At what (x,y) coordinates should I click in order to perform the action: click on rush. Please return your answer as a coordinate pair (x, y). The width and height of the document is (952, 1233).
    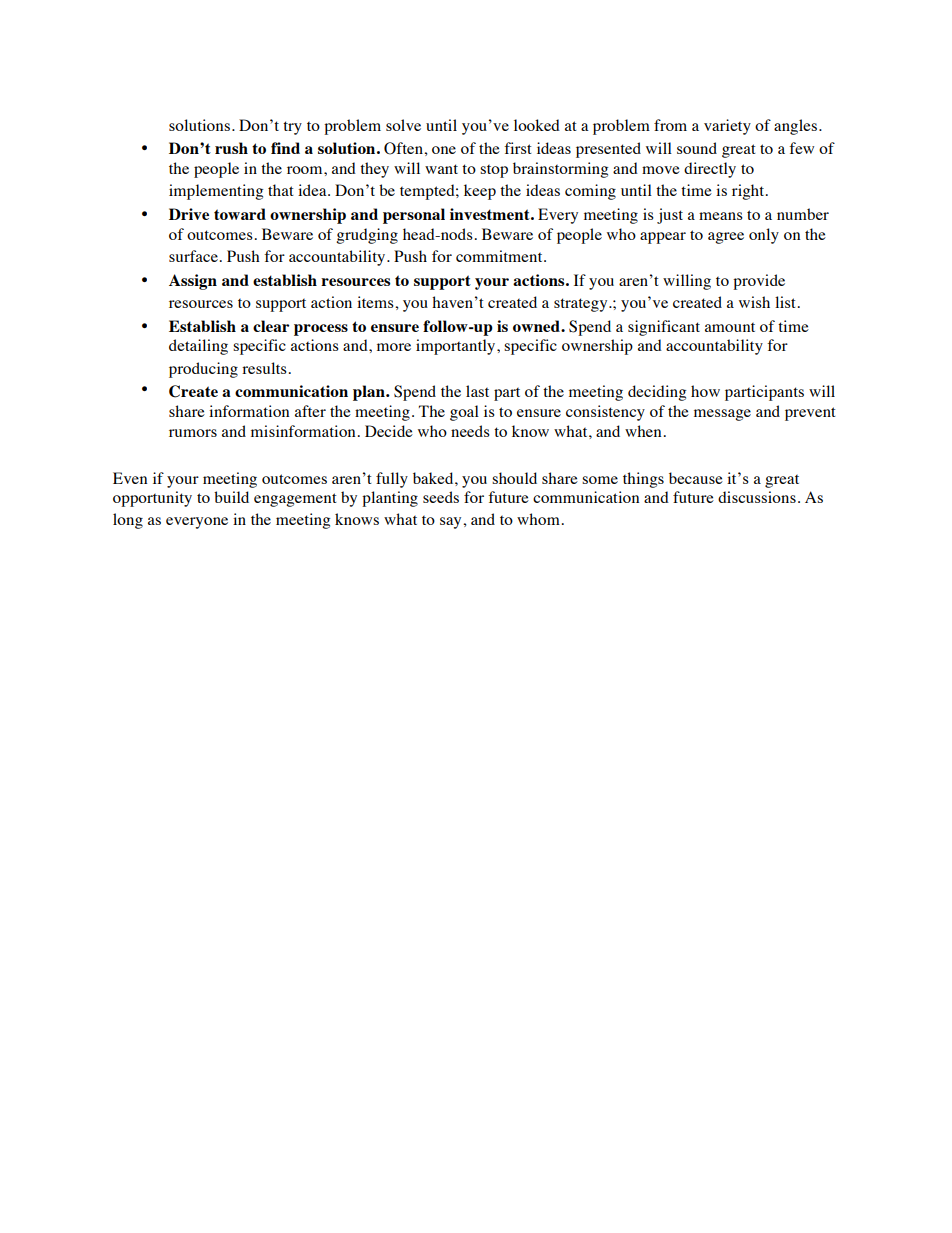
    Looking at the image, I should click on (231, 148).
